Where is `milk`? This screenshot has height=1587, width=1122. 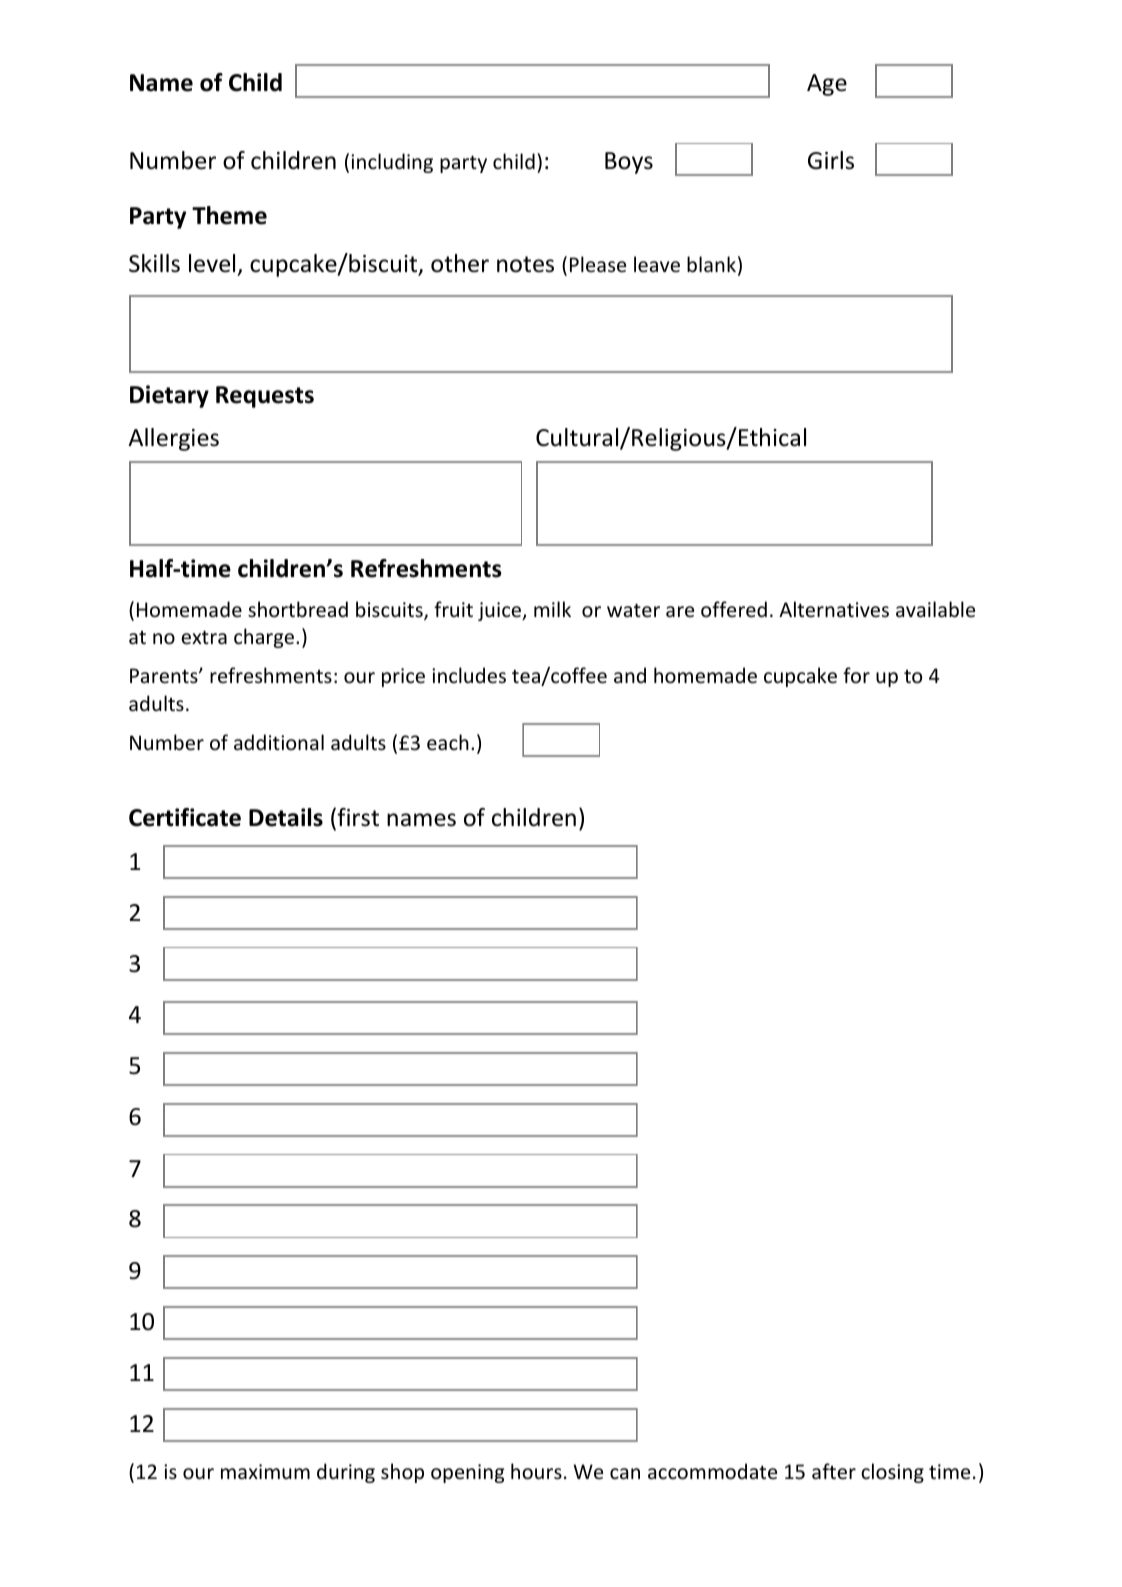
milk is located at coordinates (552, 609).
